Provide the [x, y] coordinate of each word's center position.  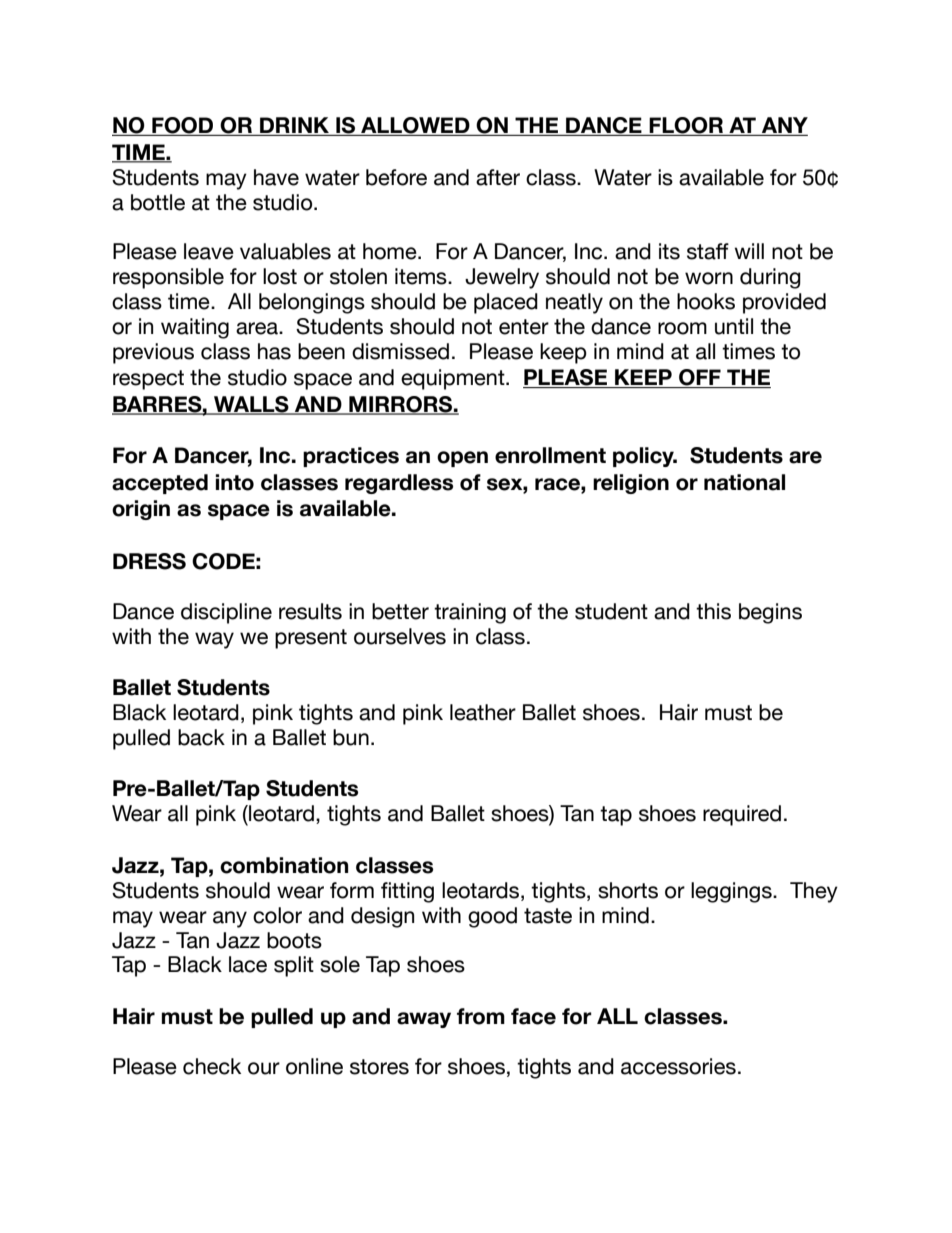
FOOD [183, 126]
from [481, 1016]
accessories [678, 1066]
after [498, 177]
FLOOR [686, 126]
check [212, 1066]
